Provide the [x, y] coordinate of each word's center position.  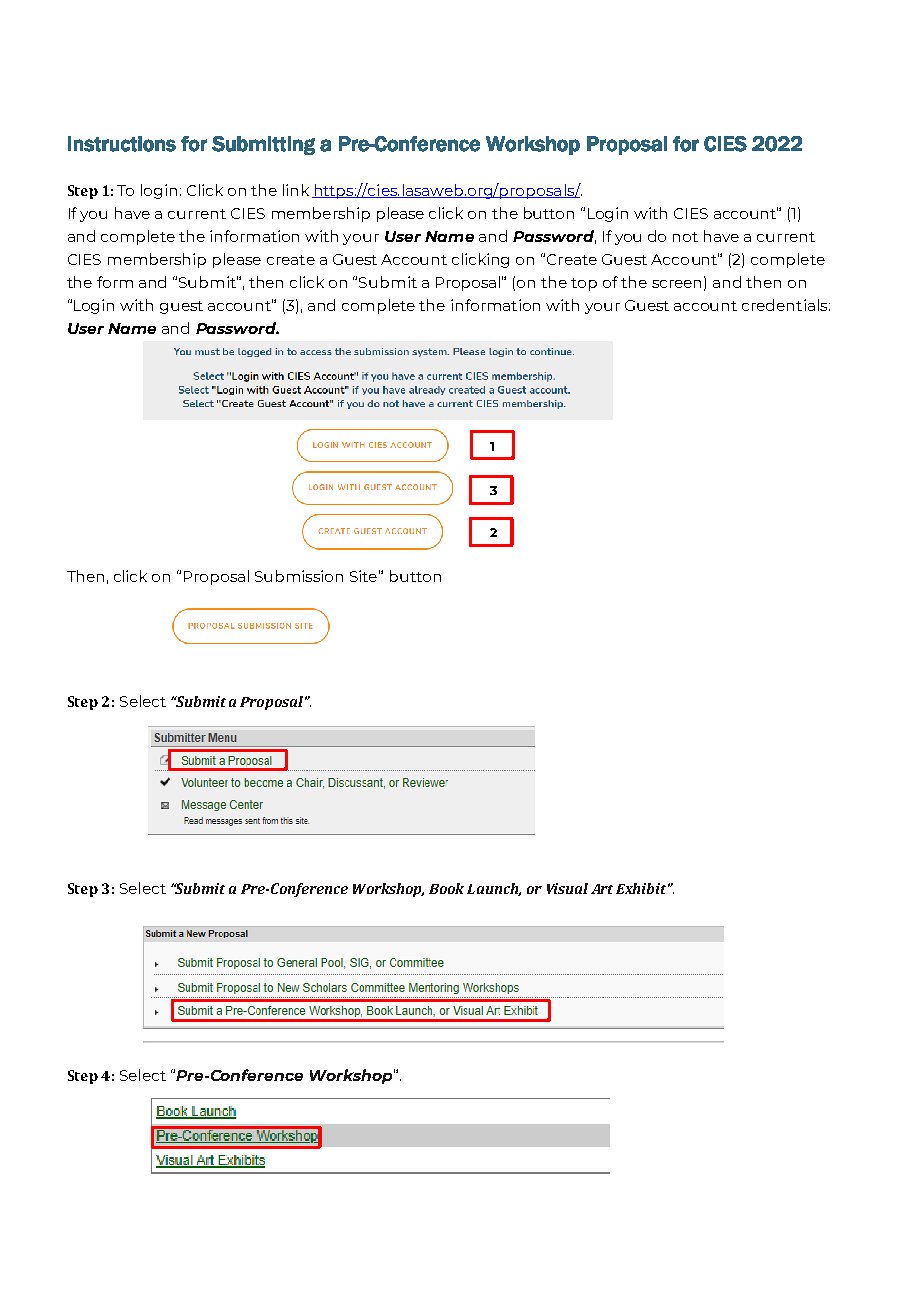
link [296, 190]
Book [446, 888]
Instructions [122, 144]
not [685, 237]
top [584, 284]
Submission [299, 576]
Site [365, 576]
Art [602, 889]
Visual [567, 888]
